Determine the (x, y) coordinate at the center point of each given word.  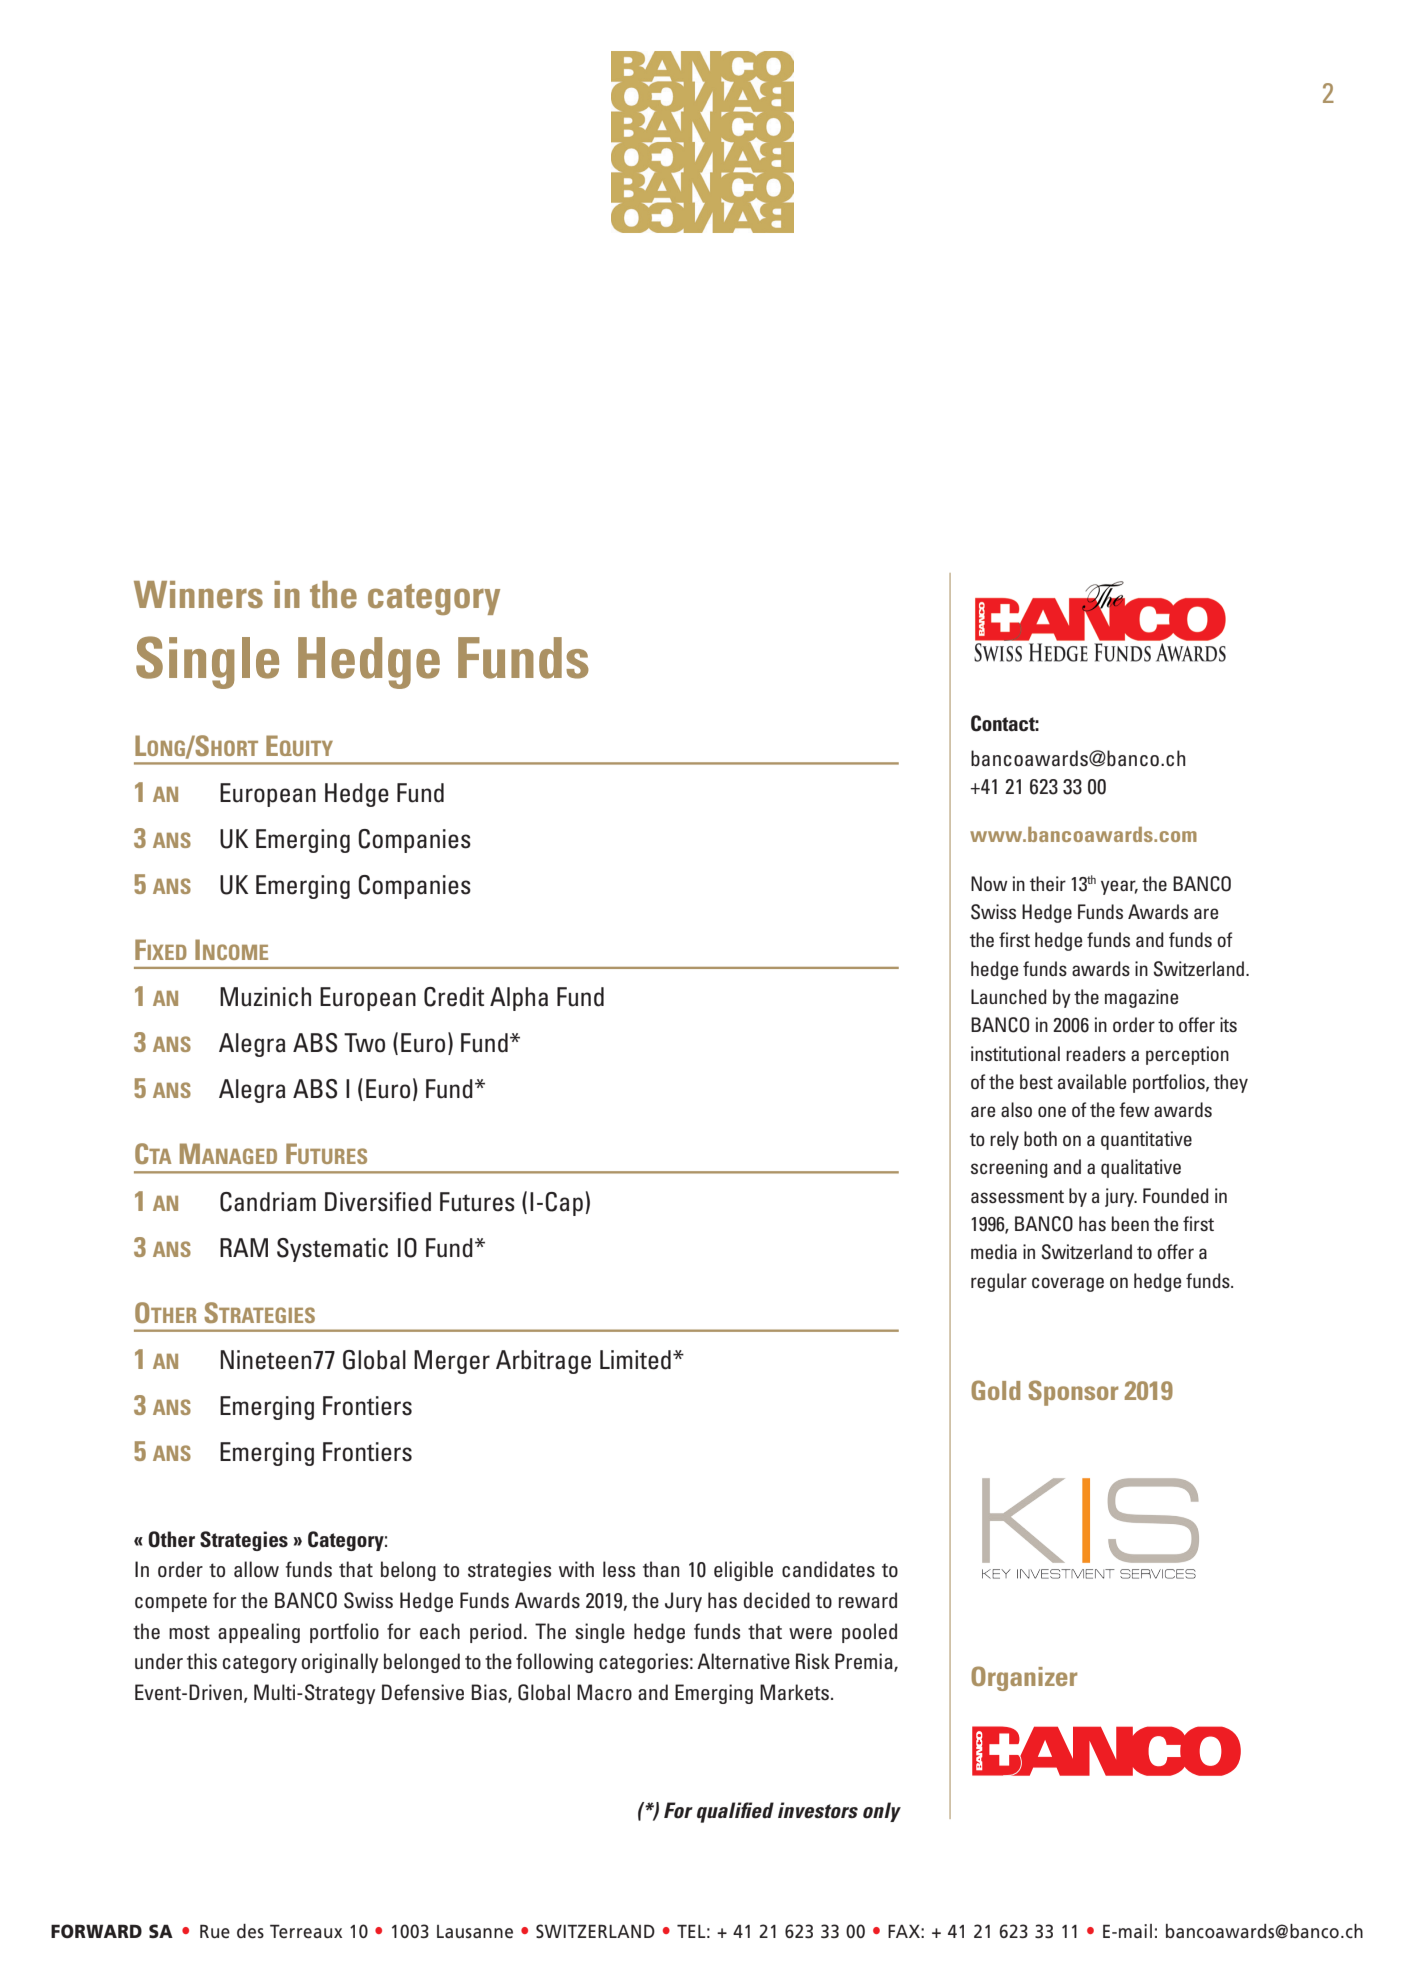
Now (989, 883)
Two (364, 1043)
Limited (635, 1360)
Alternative (743, 1661)
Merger (452, 1362)
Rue (215, 1931)
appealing (259, 1633)
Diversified (378, 1202)
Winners (198, 594)
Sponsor (1073, 1393)
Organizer (1024, 1678)
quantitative (1146, 1140)
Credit (454, 997)
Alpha (519, 999)
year (1119, 887)
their (1048, 883)
